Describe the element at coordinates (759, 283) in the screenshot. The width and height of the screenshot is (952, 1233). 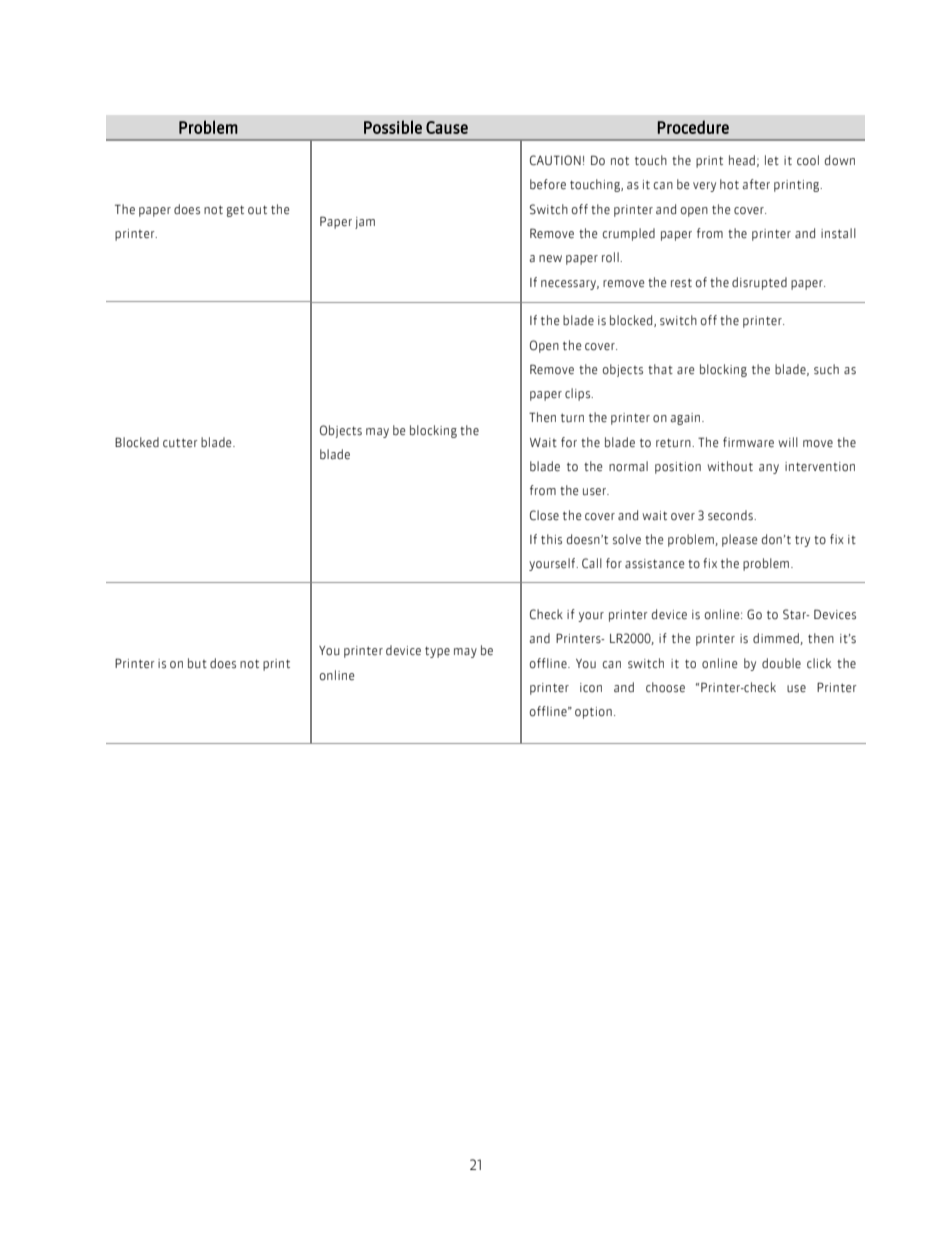
I see `disrupted` at that location.
